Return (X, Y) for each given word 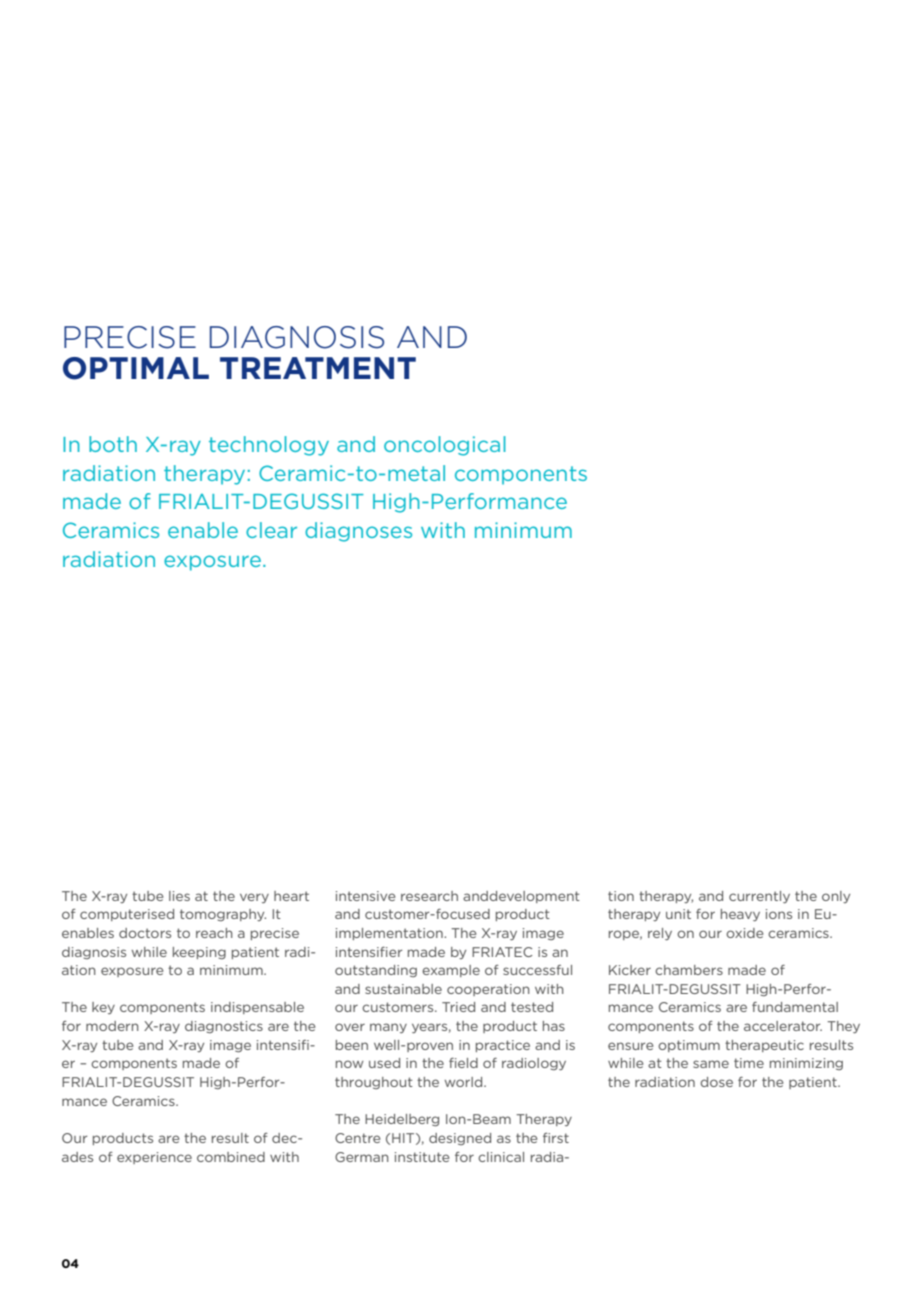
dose (716, 1082)
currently (759, 897)
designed (460, 1139)
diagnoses (358, 532)
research (429, 896)
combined (231, 1157)
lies (179, 896)
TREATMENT (318, 368)
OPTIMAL (136, 368)
